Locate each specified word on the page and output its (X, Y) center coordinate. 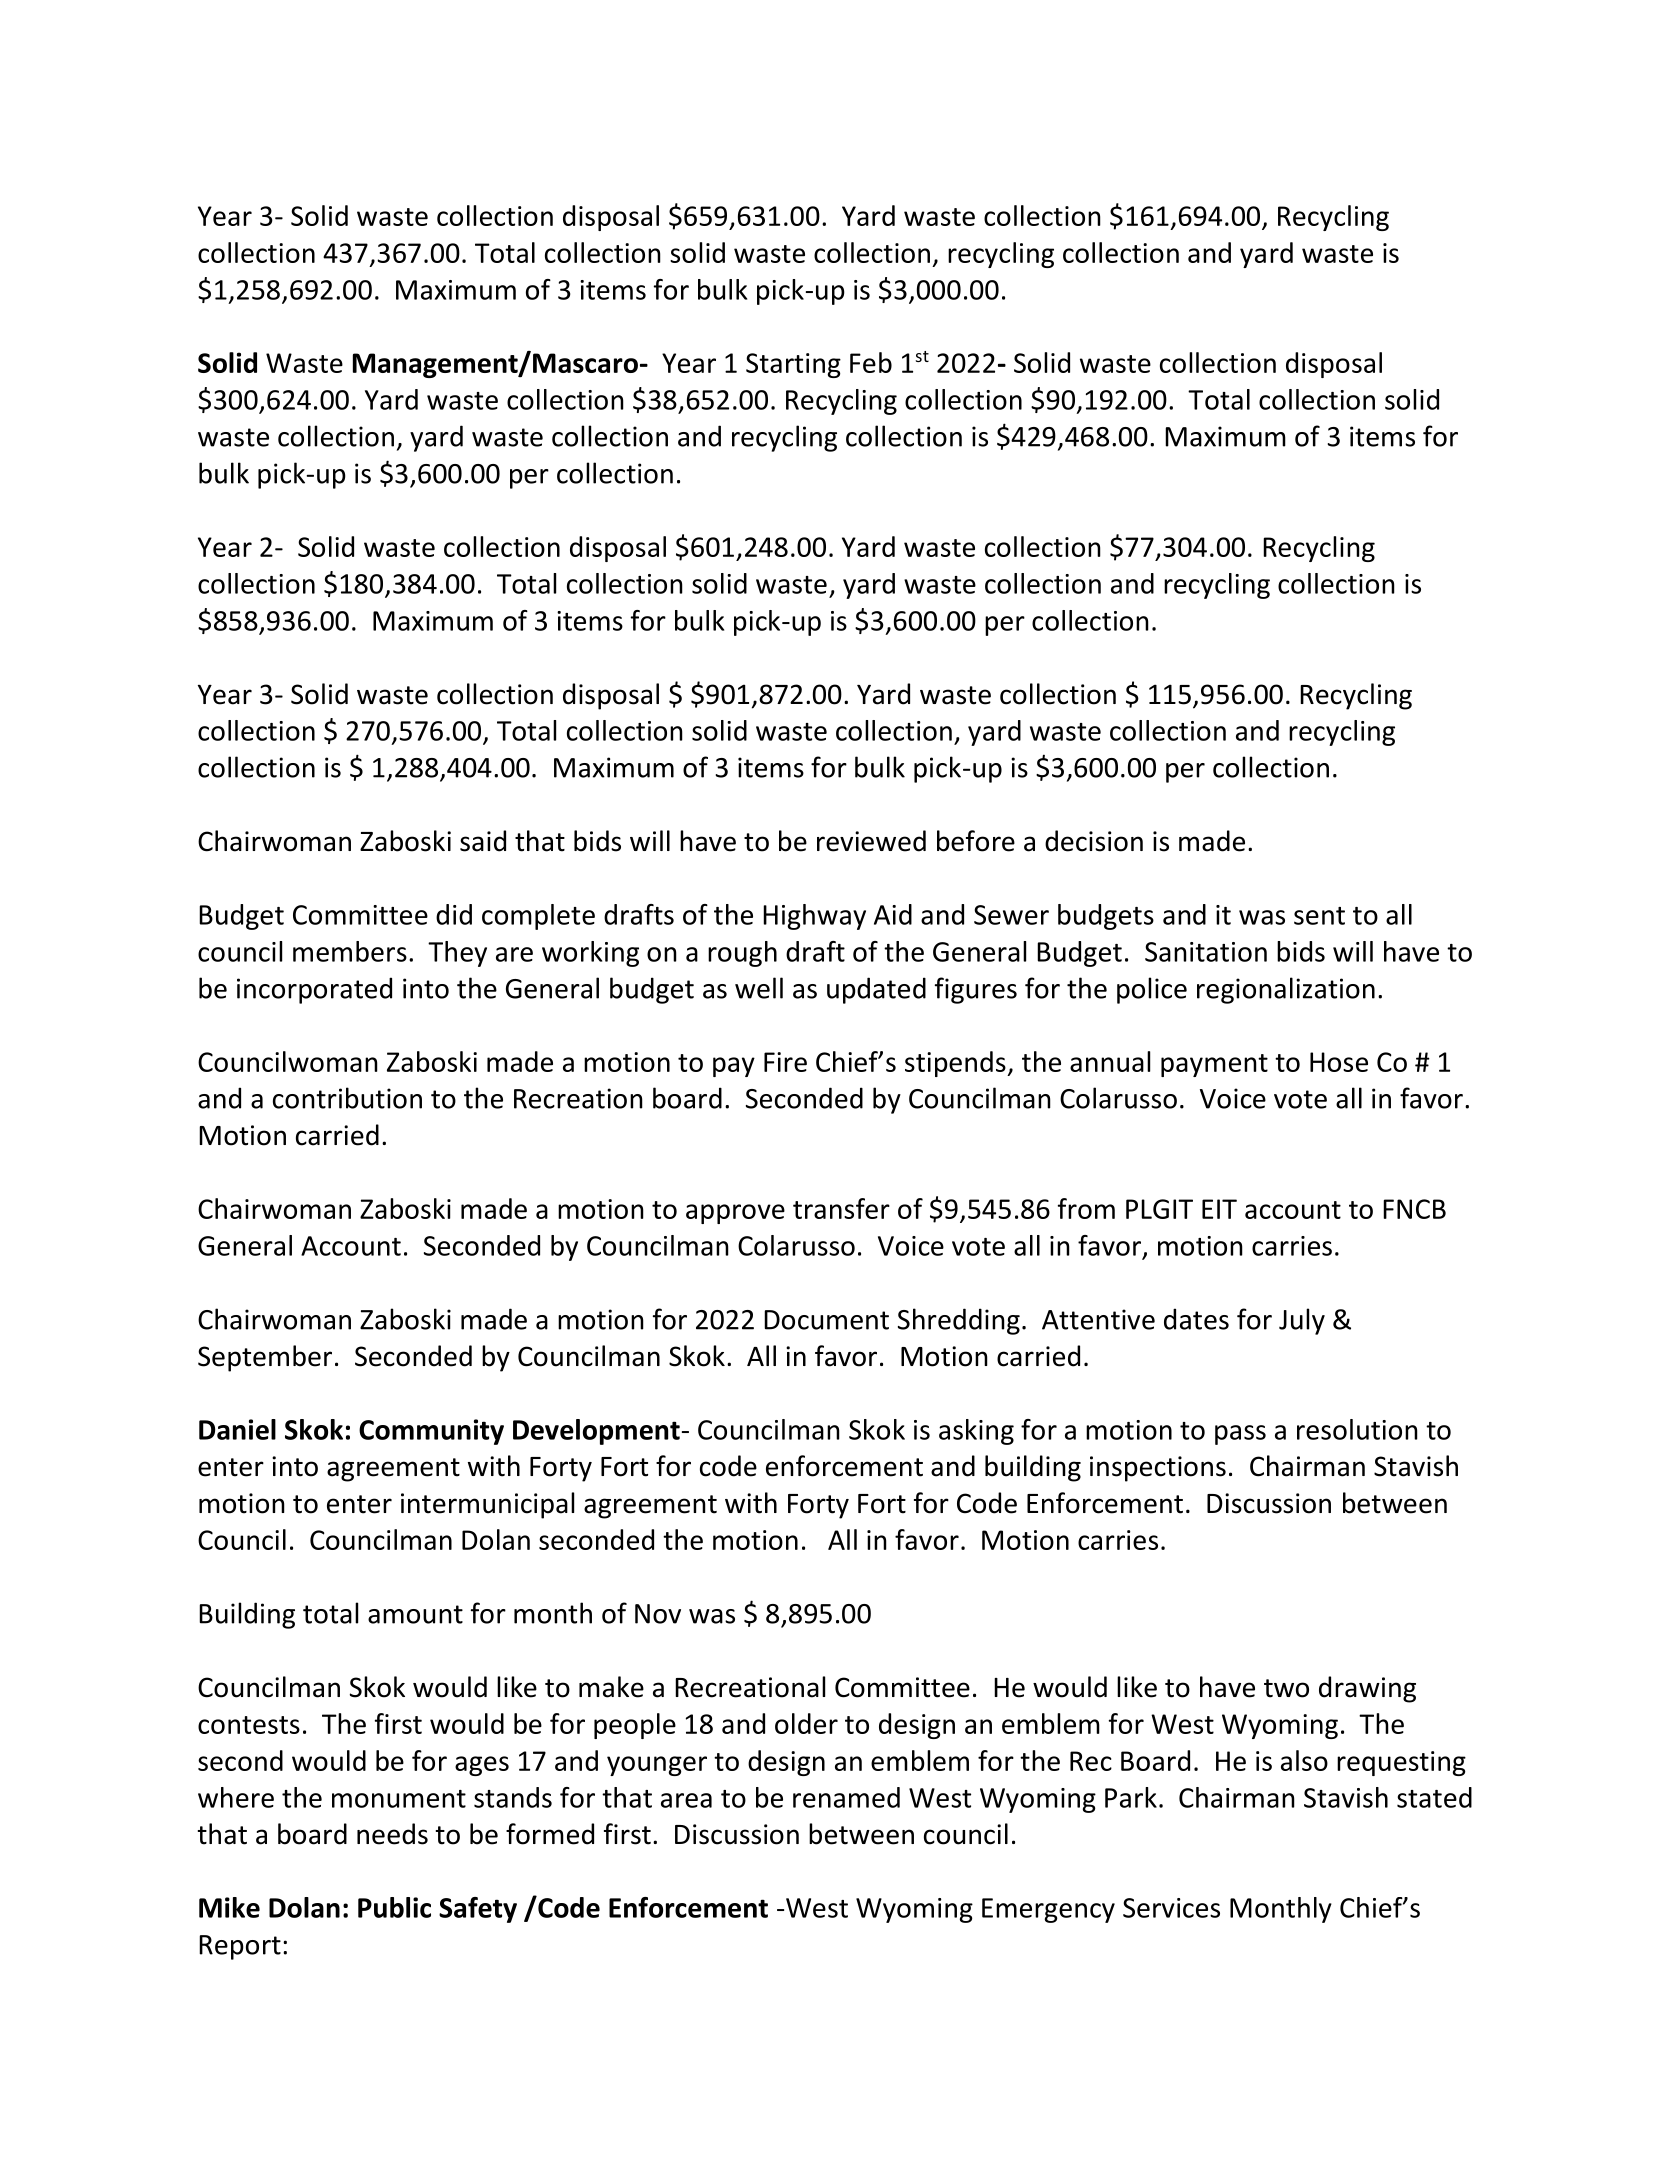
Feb (871, 362)
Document (826, 1320)
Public (394, 1907)
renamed (846, 1797)
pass (1240, 1435)
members (350, 951)
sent (1319, 916)
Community (431, 1432)
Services (1171, 1908)
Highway (814, 917)
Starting (793, 365)
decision (1094, 841)
